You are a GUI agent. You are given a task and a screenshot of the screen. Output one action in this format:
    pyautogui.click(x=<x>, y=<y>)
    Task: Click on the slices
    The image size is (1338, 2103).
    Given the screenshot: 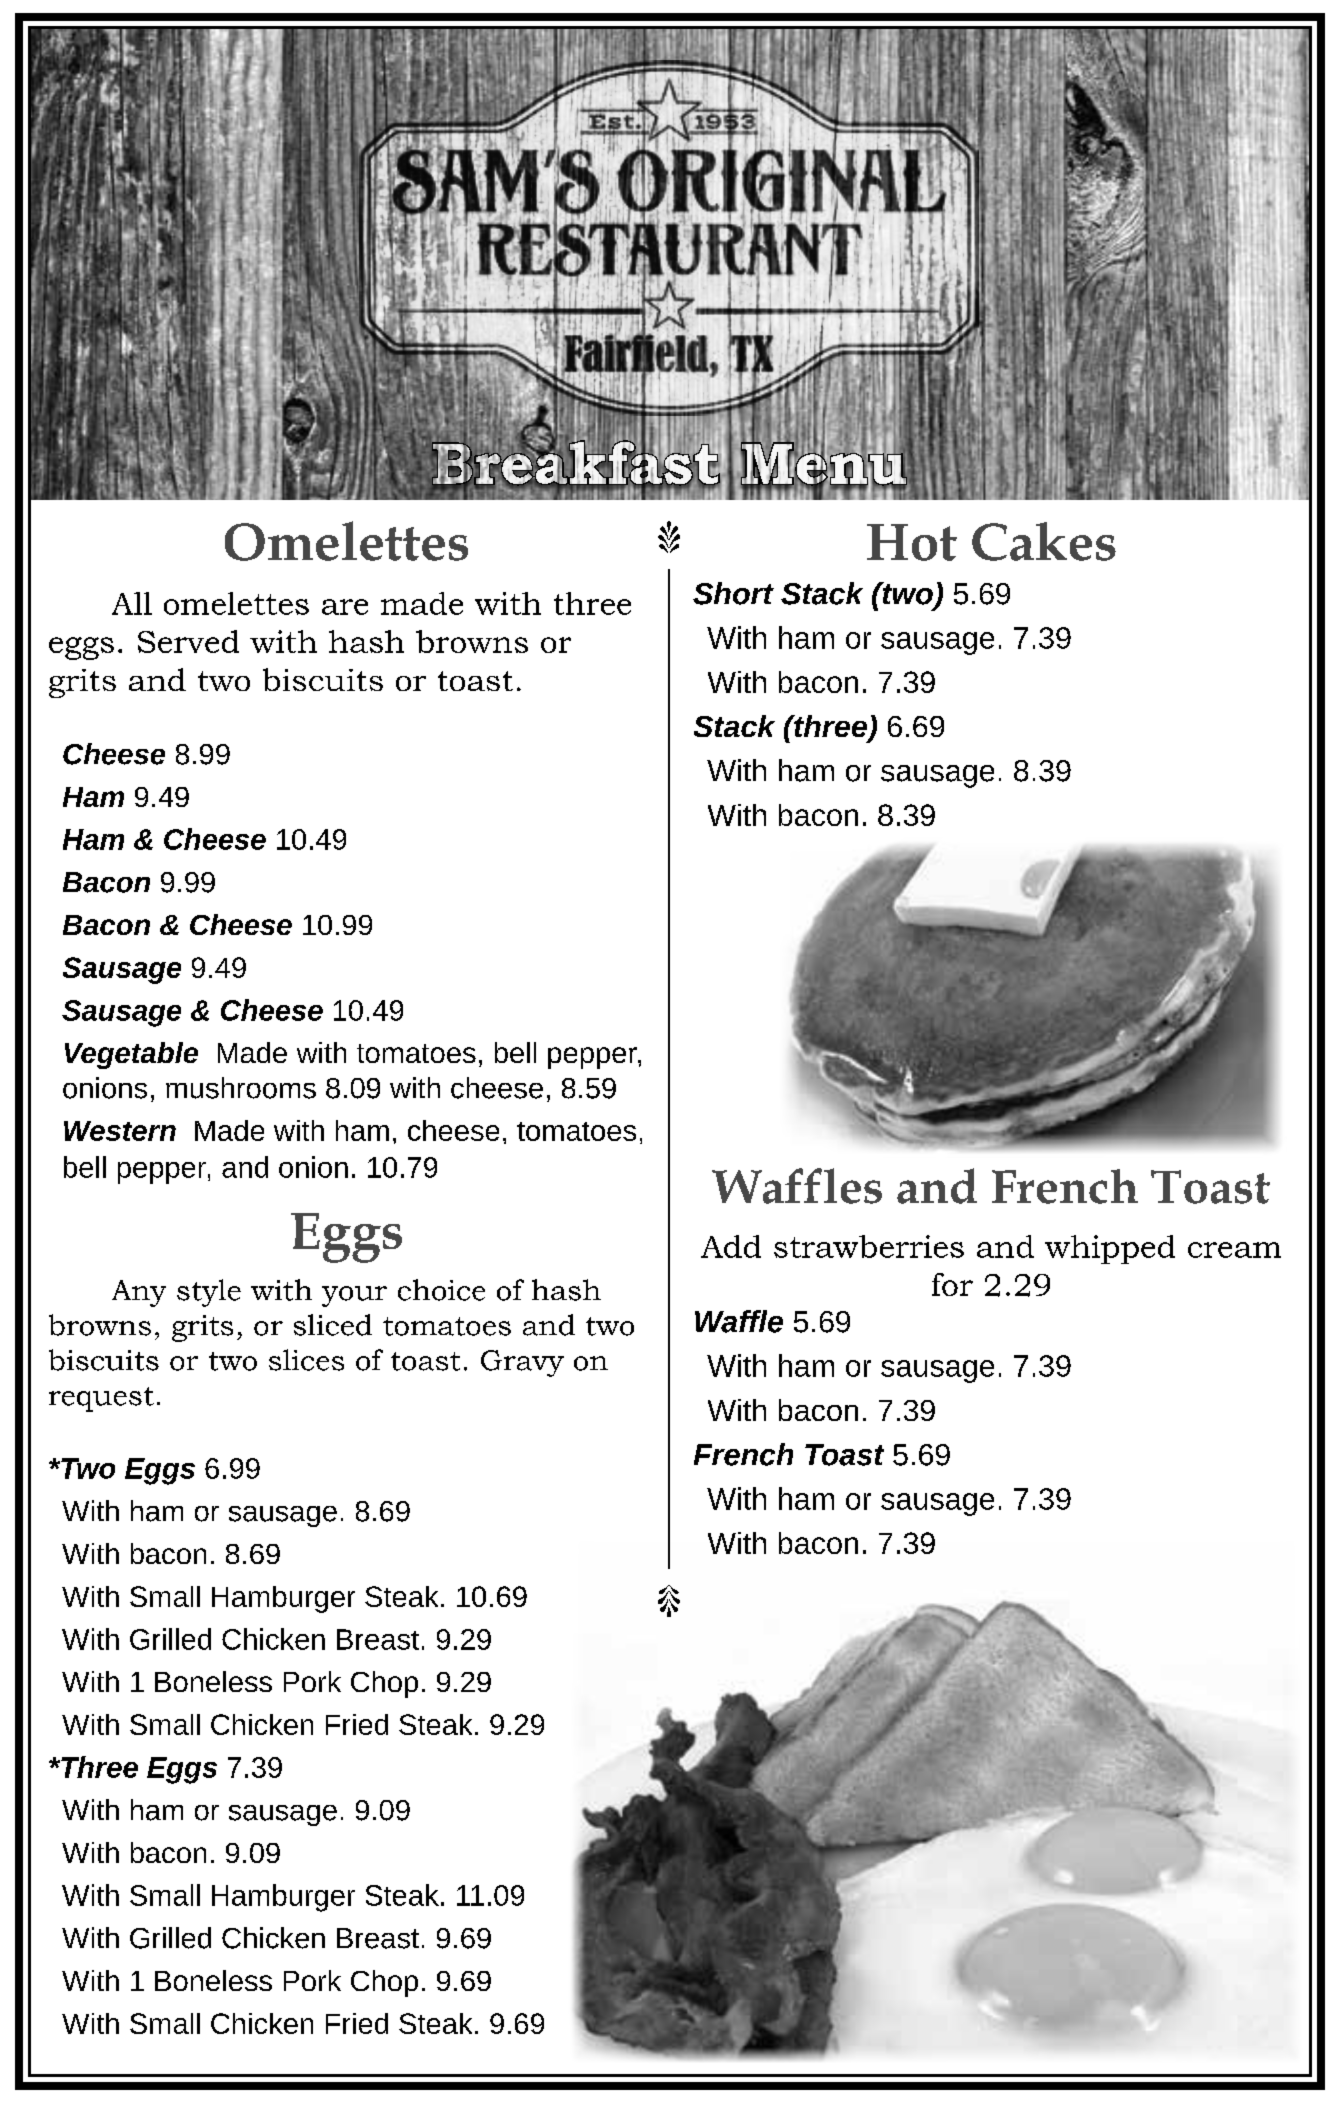 What is the action you would take?
    pyautogui.click(x=306, y=1360)
